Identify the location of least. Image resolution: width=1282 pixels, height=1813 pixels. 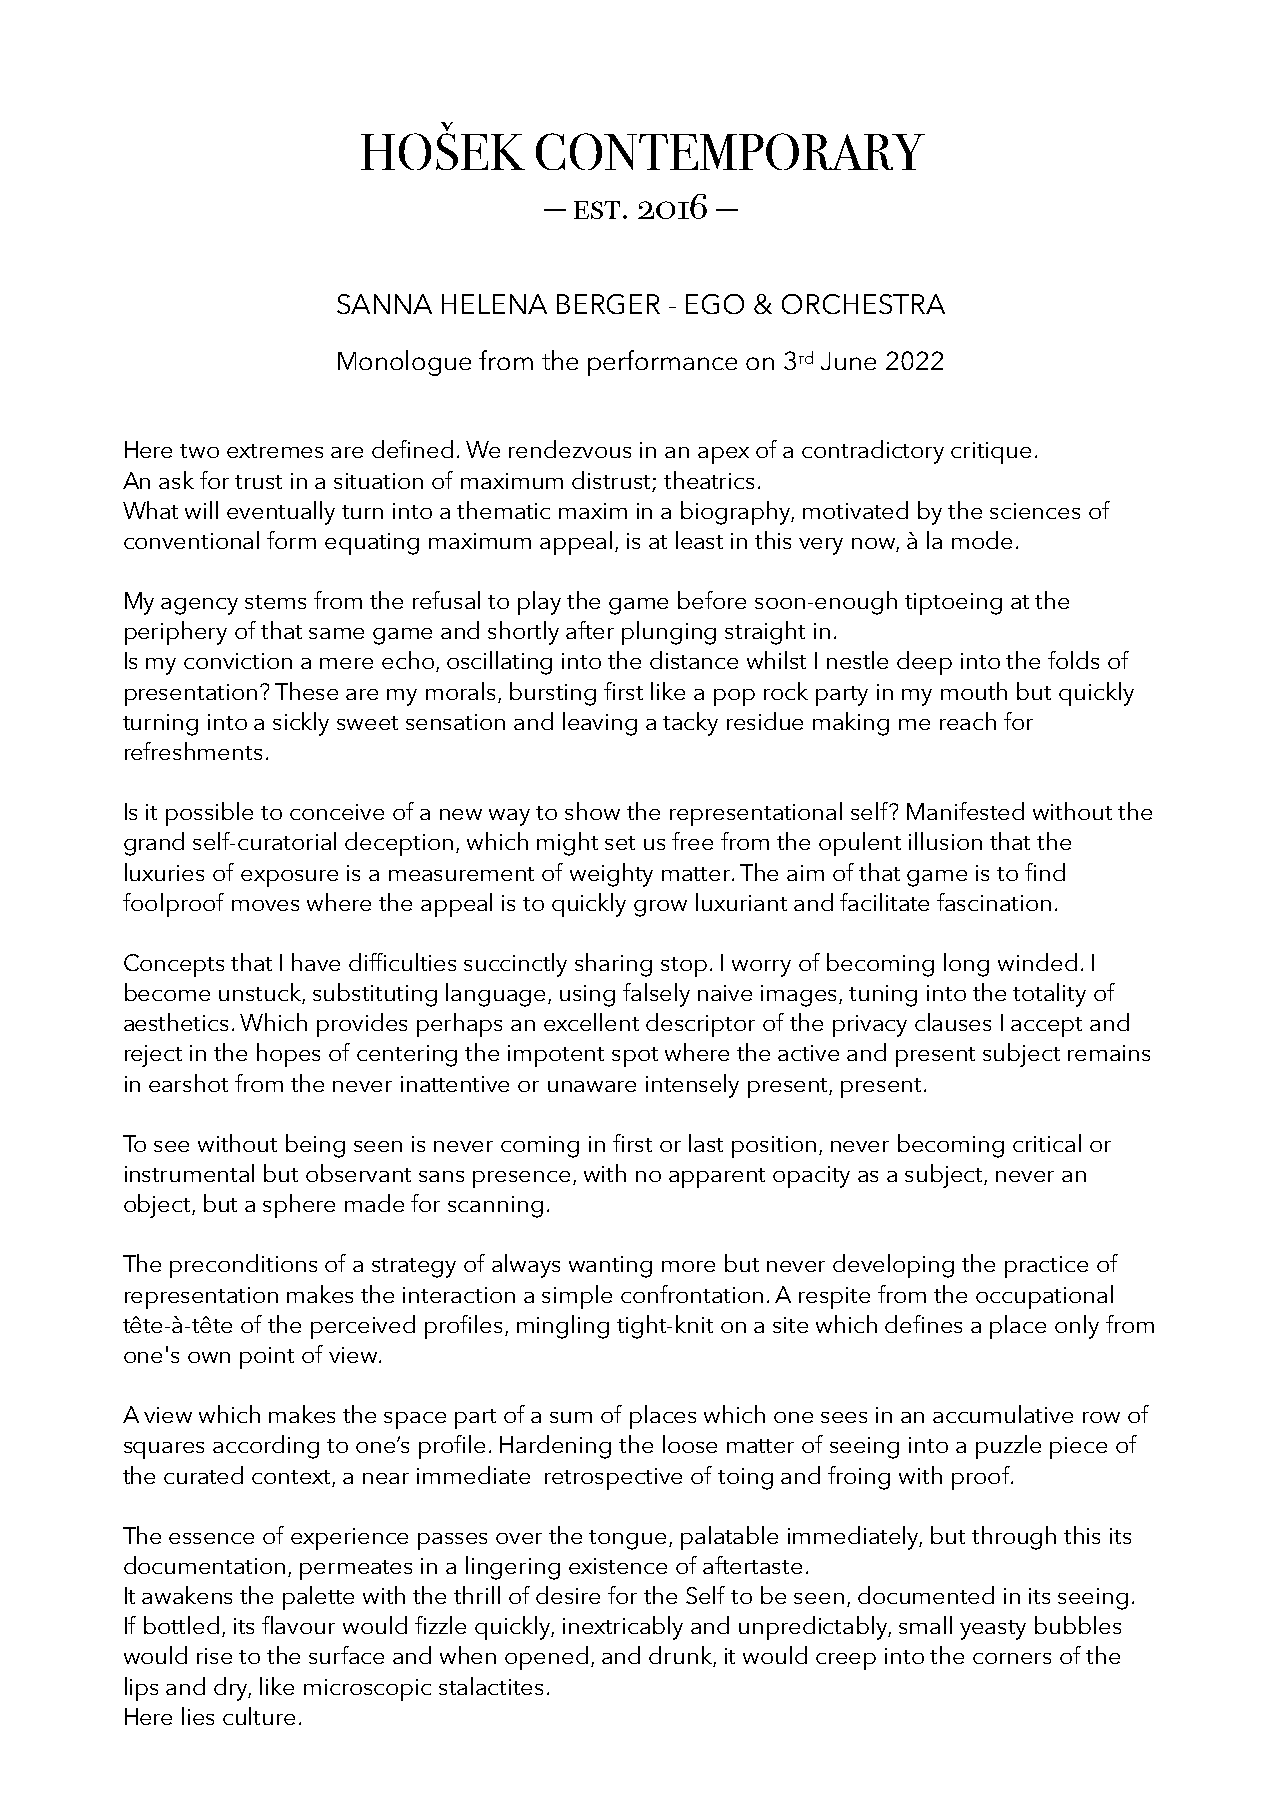
(699, 540).
